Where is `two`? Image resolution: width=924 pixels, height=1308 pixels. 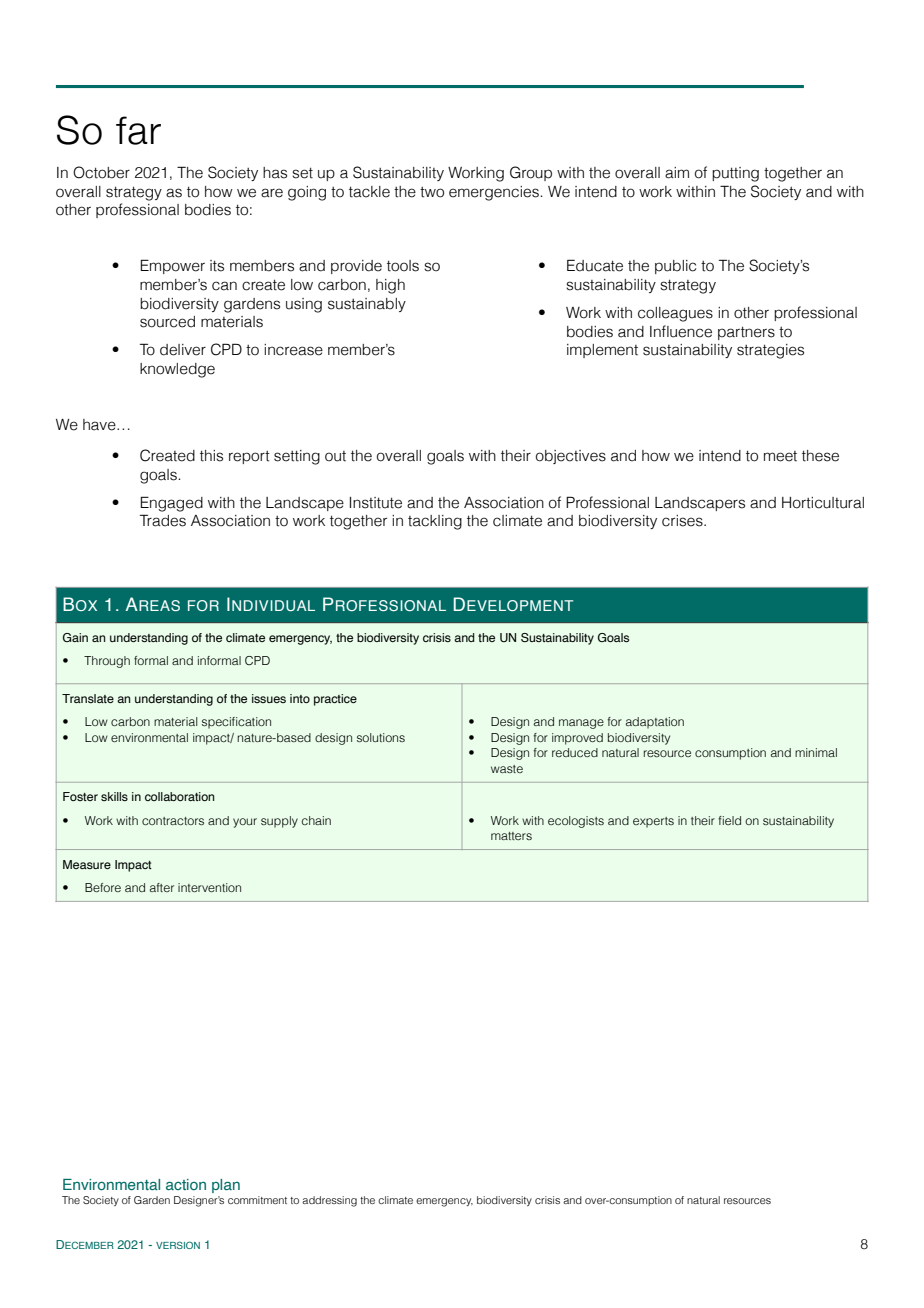 two is located at coordinates (432, 192).
